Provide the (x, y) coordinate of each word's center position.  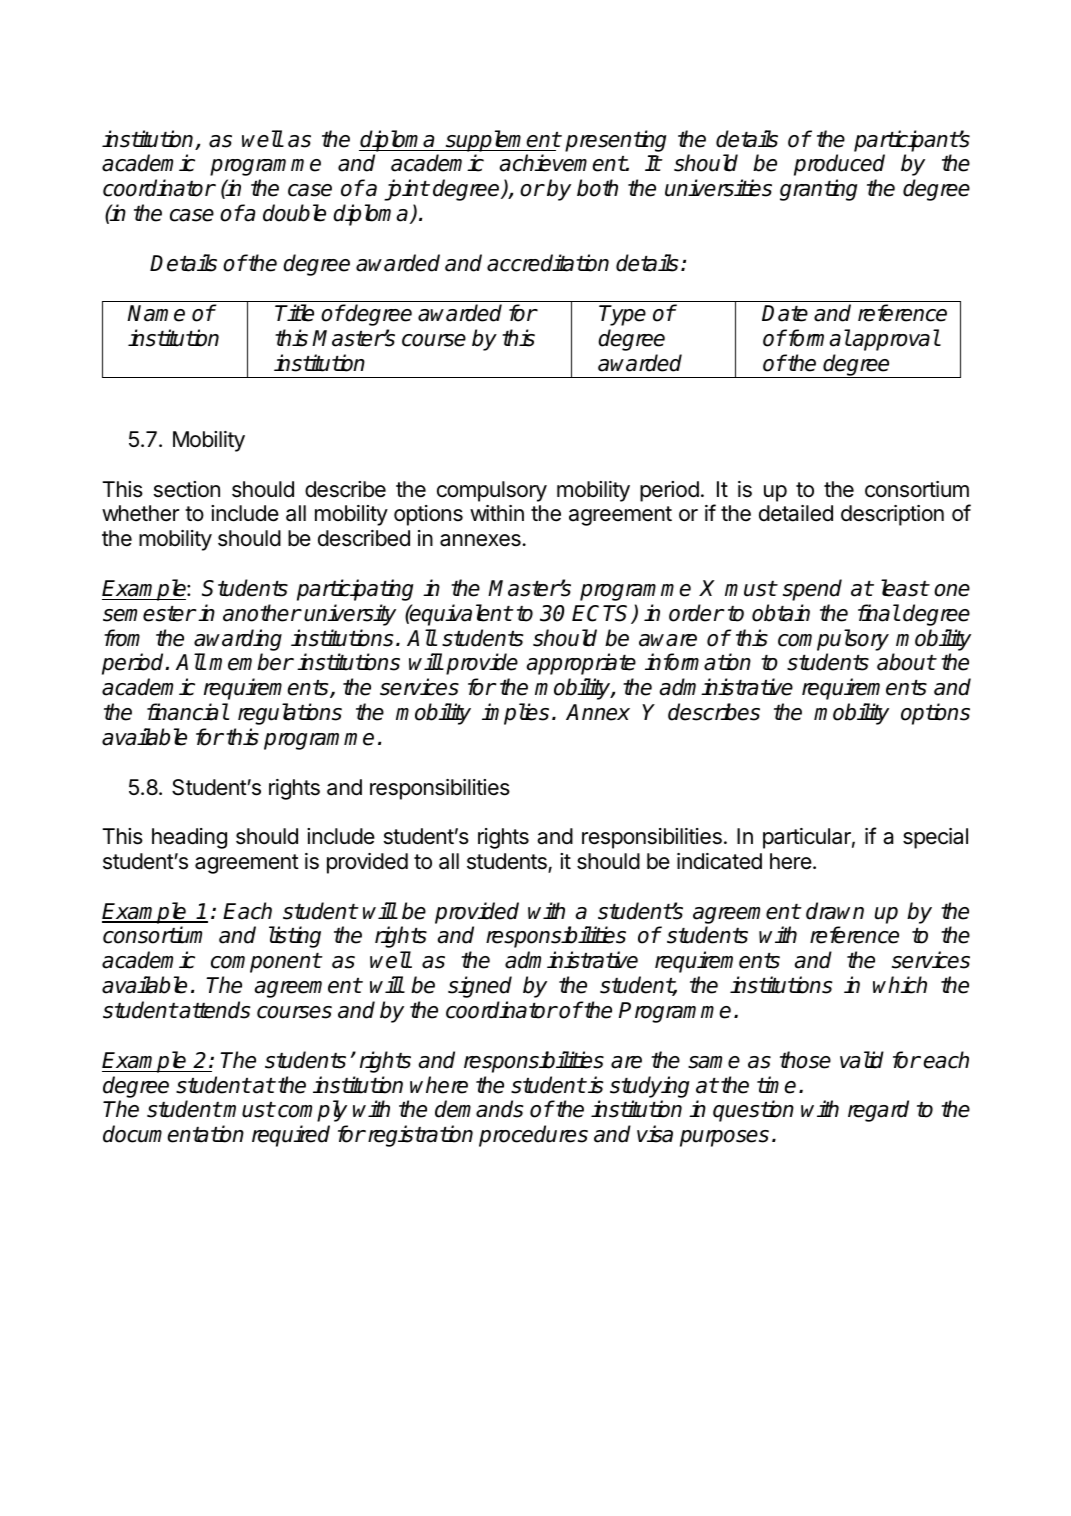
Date (785, 313)
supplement (502, 141)
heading (189, 838)
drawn (835, 911)
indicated (719, 861)
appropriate (581, 664)
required (291, 1136)
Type (622, 315)
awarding (238, 640)
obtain (781, 613)
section (187, 489)
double (294, 213)
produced (839, 165)
